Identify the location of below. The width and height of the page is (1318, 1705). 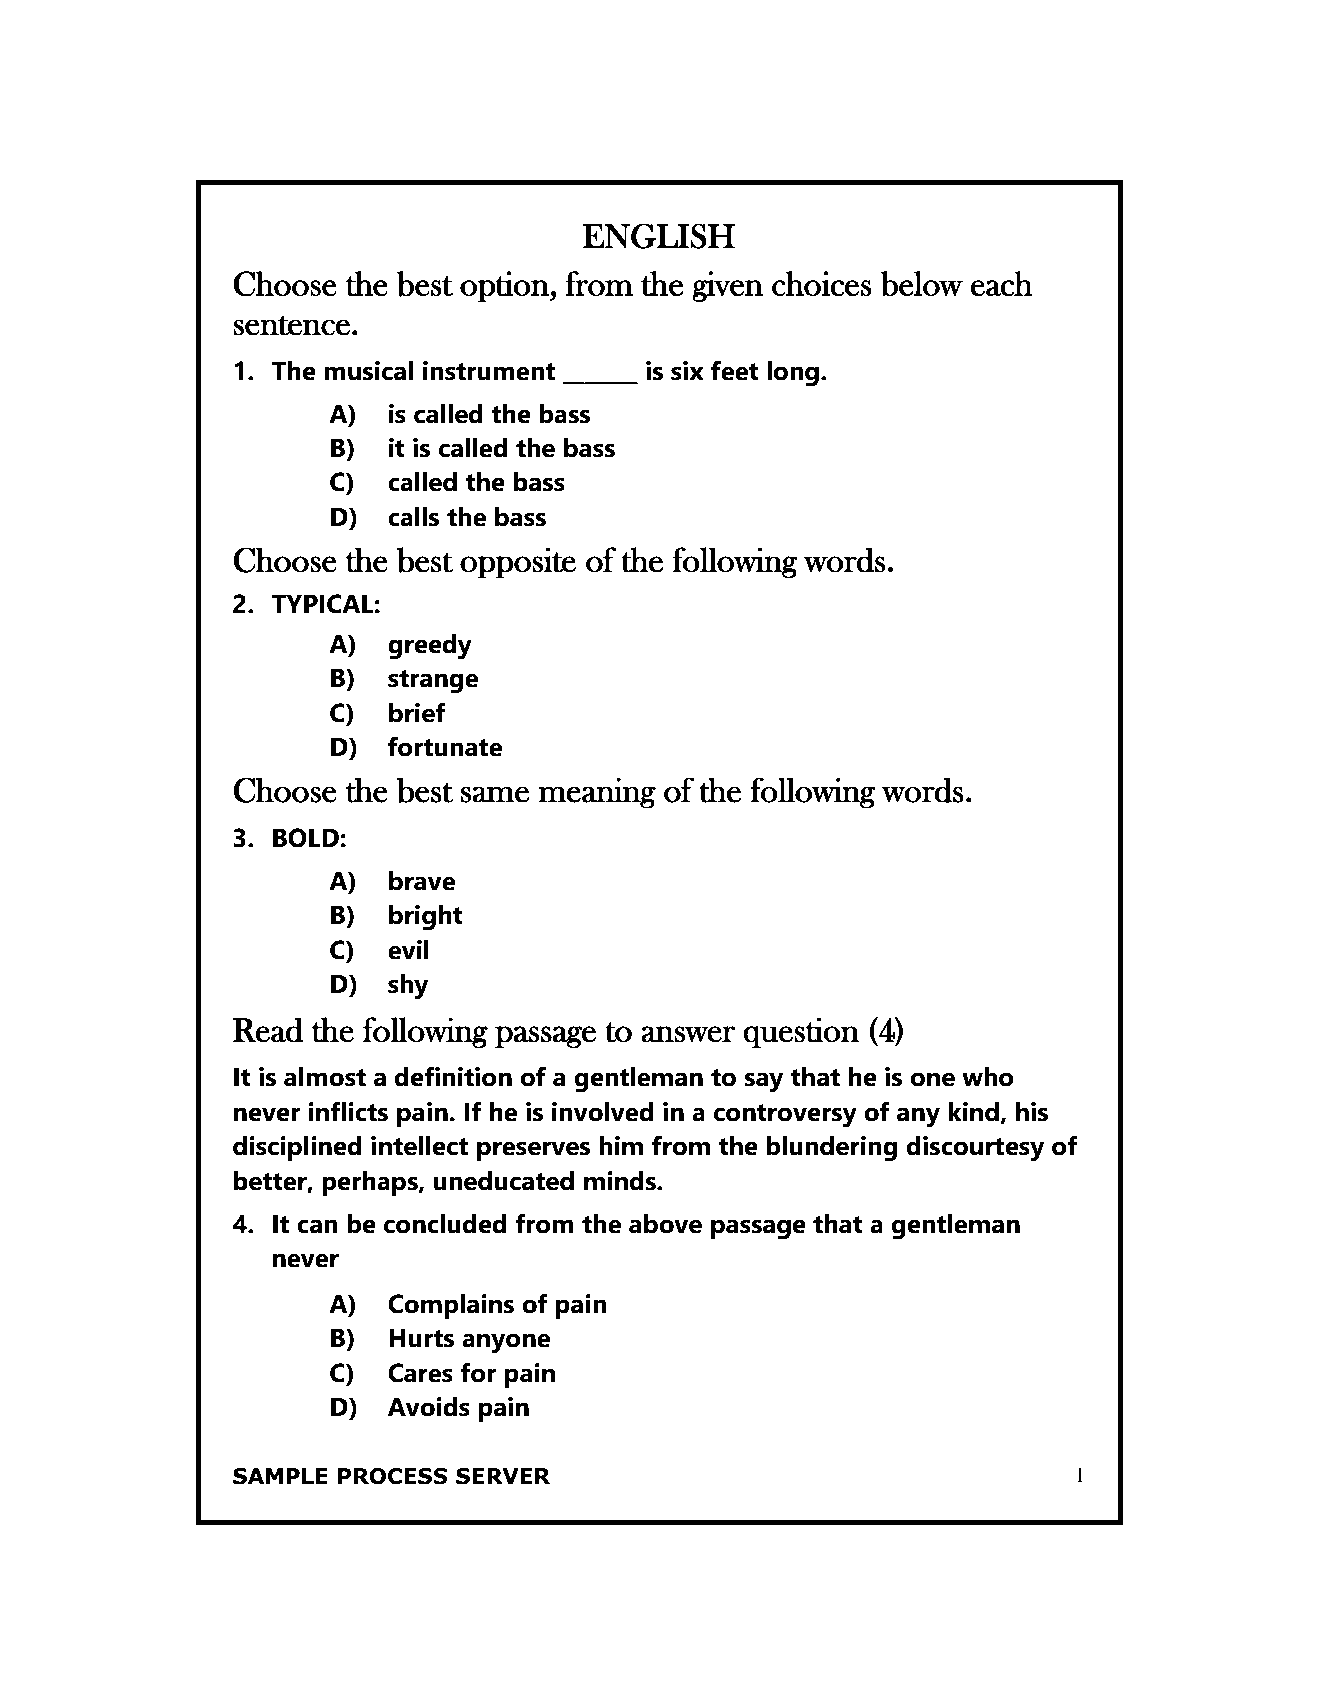
(921, 284).
